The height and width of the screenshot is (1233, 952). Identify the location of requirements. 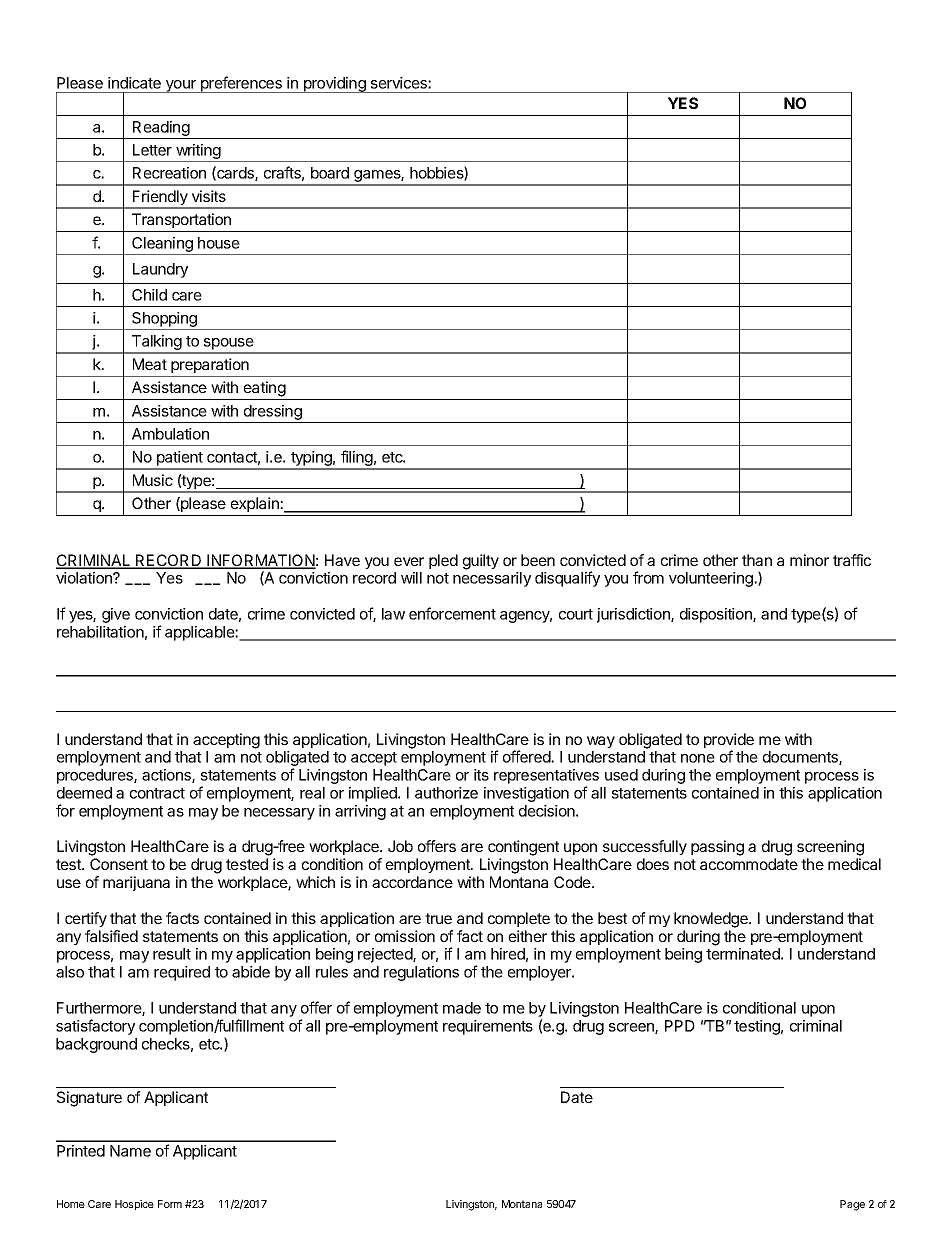
(488, 1027).
